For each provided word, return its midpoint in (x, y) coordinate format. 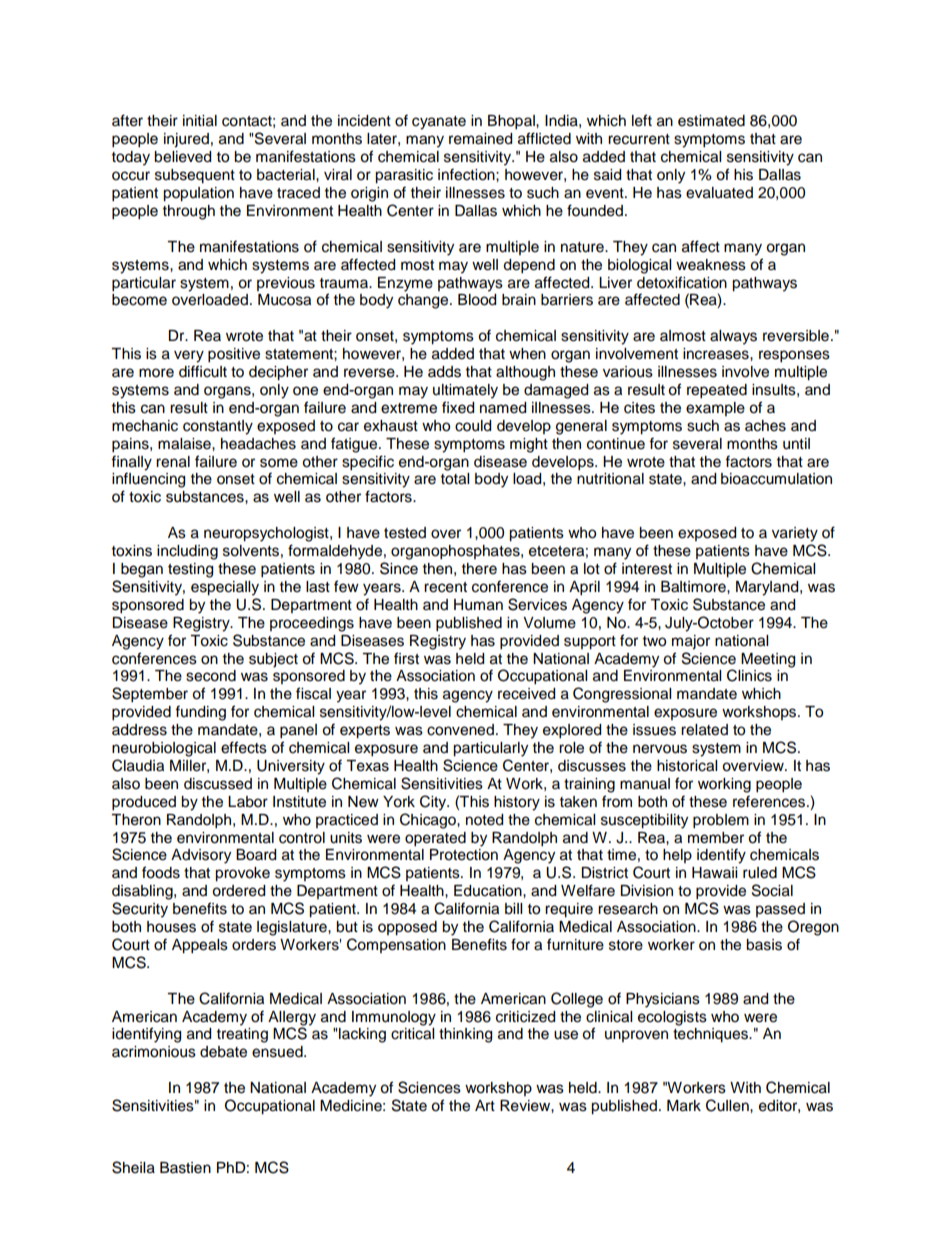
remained (480, 139)
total (455, 479)
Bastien (185, 1168)
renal (173, 462)
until (796, 444)
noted (484, 820)
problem (721, 821)
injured (186, 140)
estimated (711, 121)
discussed (218, 784)
